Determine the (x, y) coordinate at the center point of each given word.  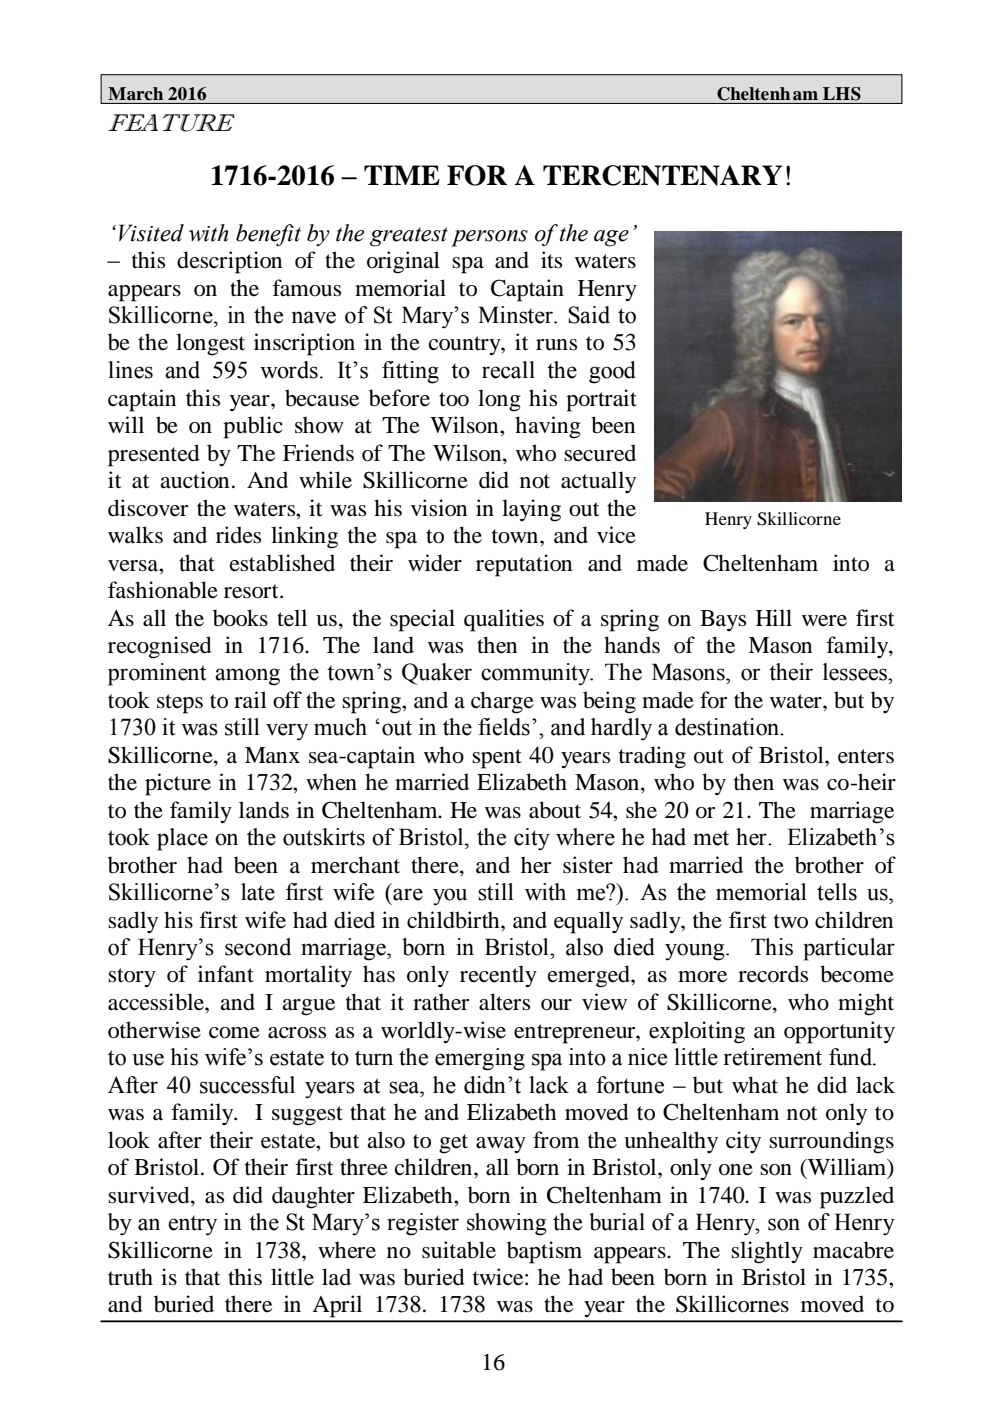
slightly (767, 1252)
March (135, 93)
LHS (842, 94)
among (247, 677)
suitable (459, 1250)
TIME (402, 175)
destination (728, 727)
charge (502, 702)
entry (192, 1225)
